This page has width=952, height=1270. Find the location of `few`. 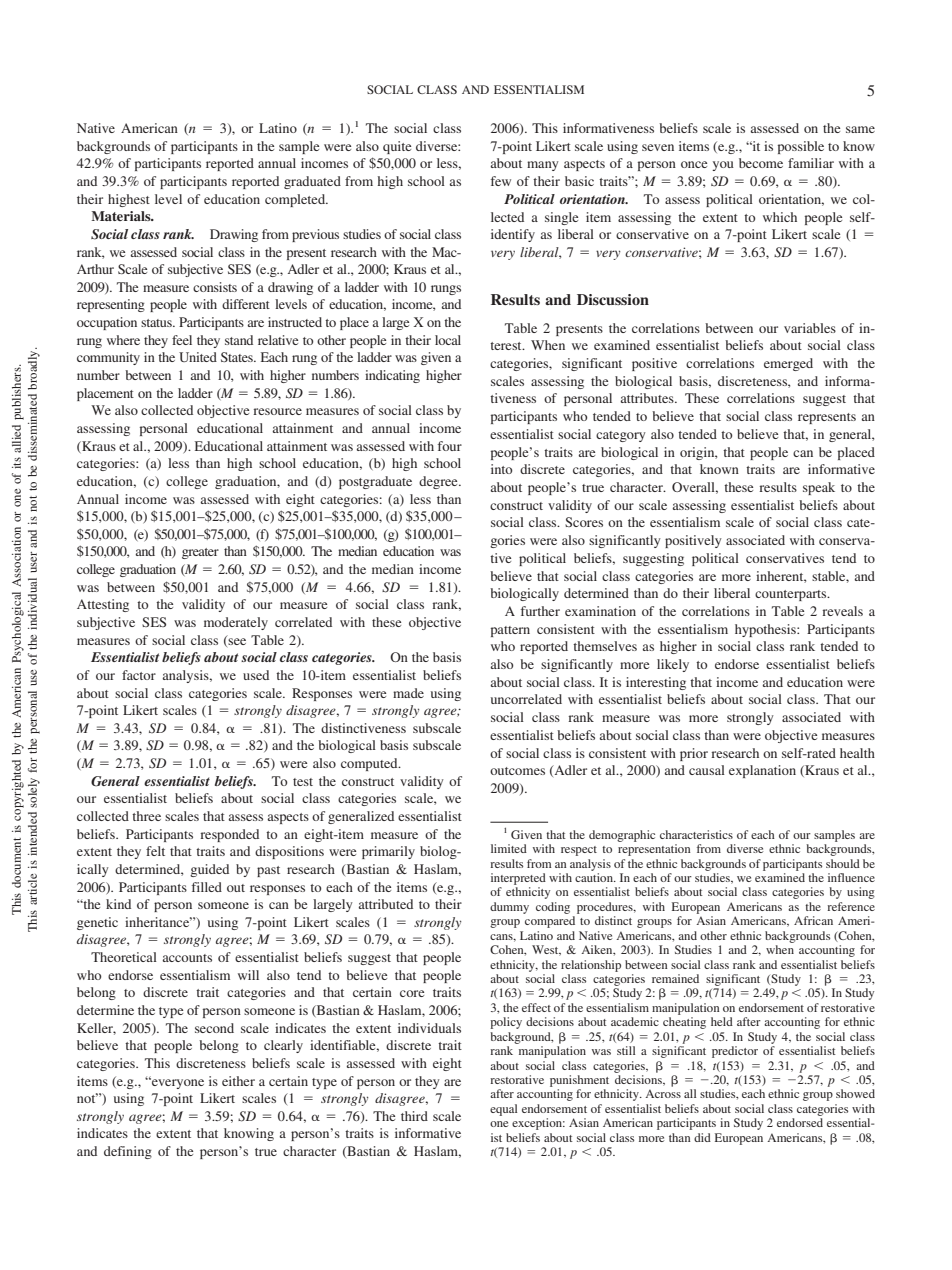

few is located at coordinates (501, 181).
